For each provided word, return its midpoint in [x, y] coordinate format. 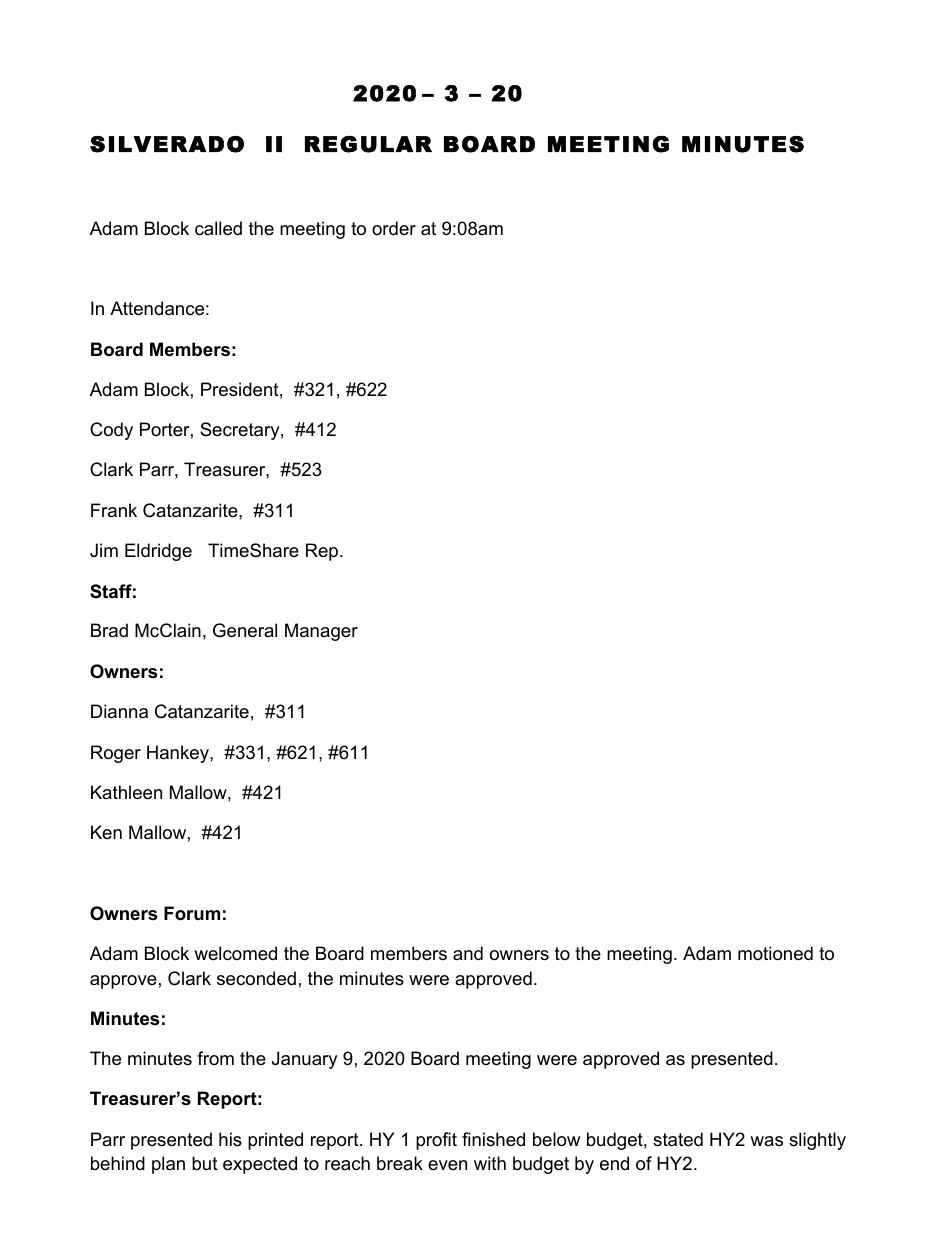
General [245, 630]
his [230, 1139]
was [766, 1141]
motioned [775, 953]
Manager [321, 632]
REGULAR [368, 144]
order [394, 228]
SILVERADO [167, 144]
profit [436, 1141]
